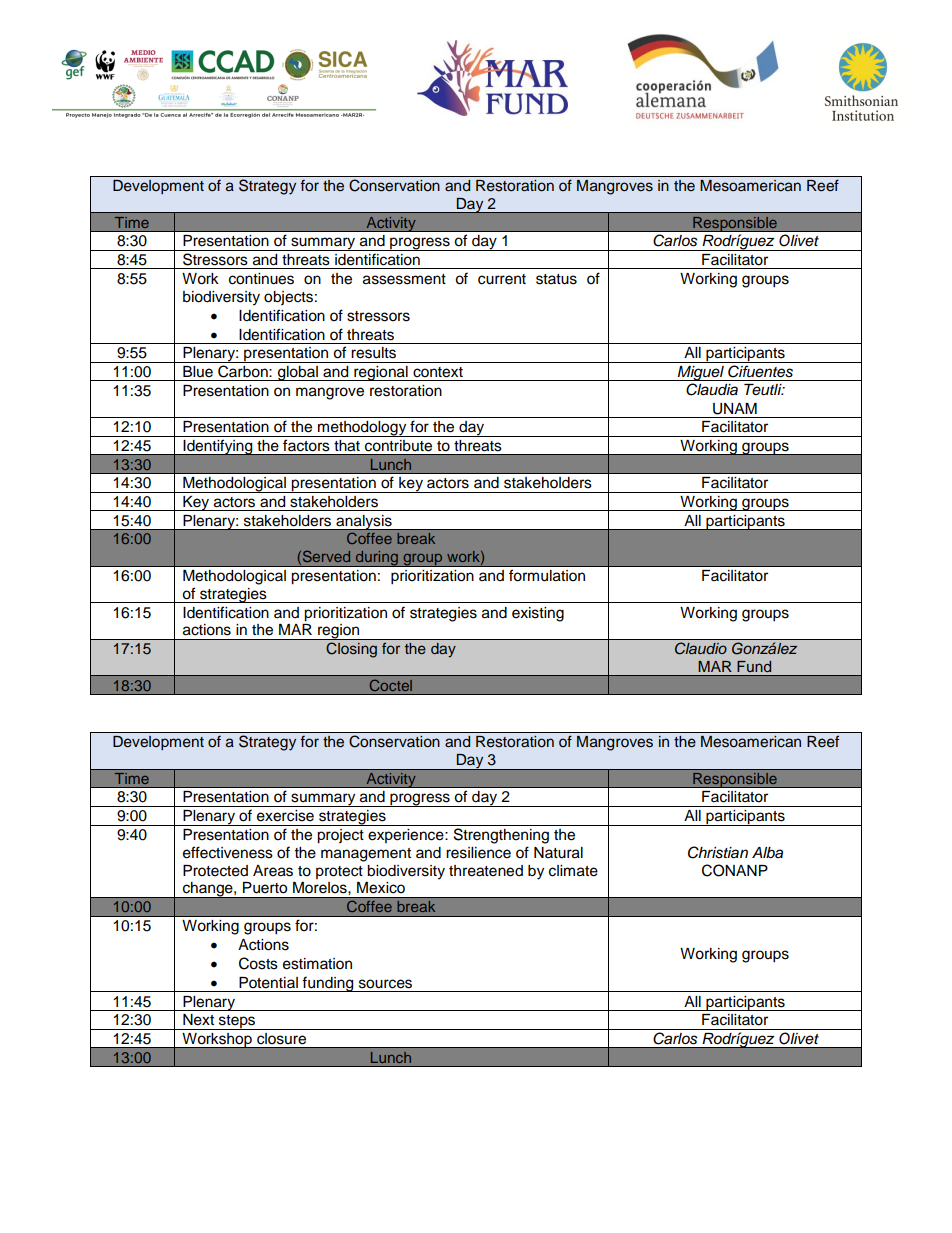  Describe the element at coordinates (362, 429) in the screenshot. I see `methodology` at that location.
